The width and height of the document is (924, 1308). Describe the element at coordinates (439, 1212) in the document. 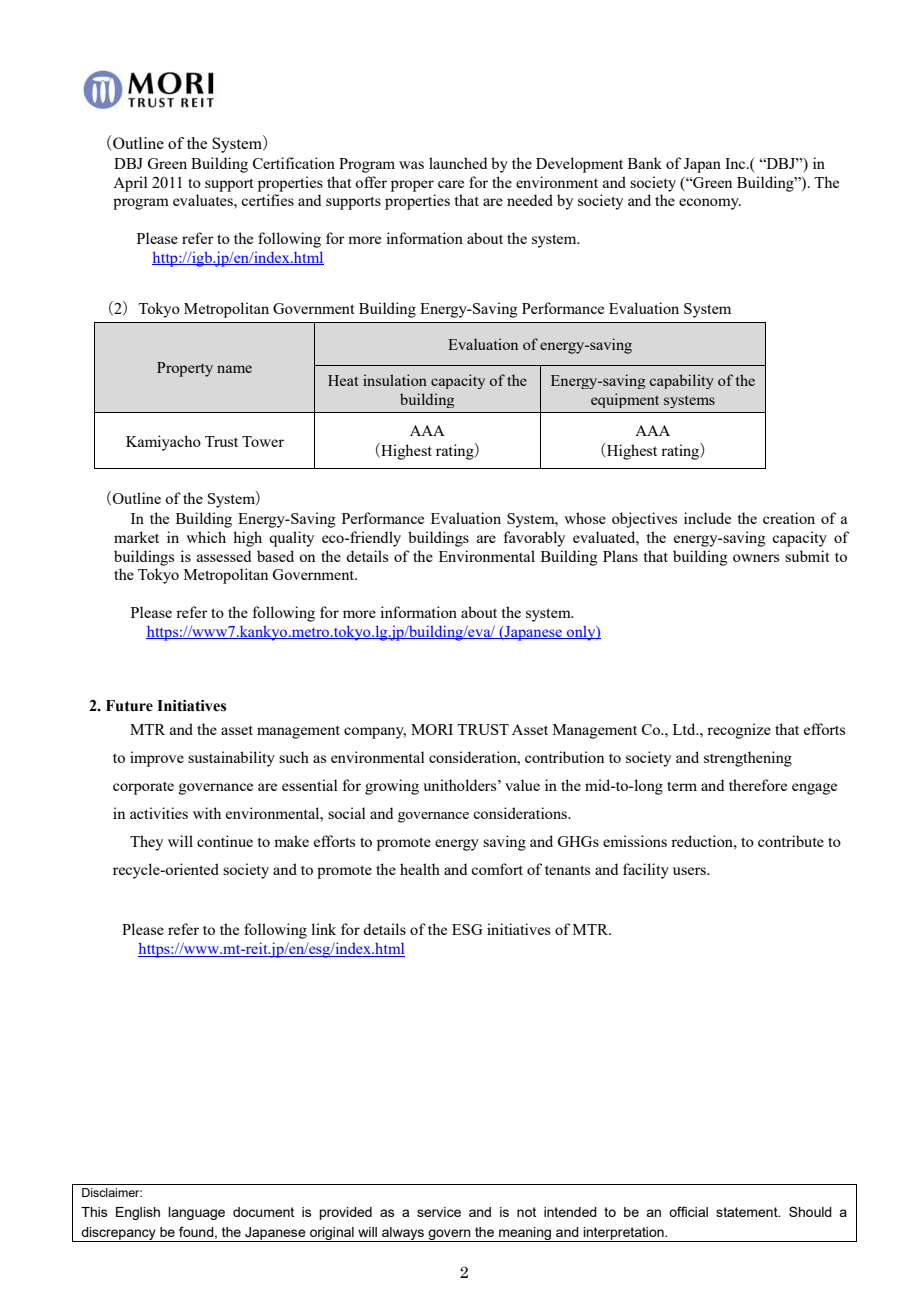

I see `service` at that location.
